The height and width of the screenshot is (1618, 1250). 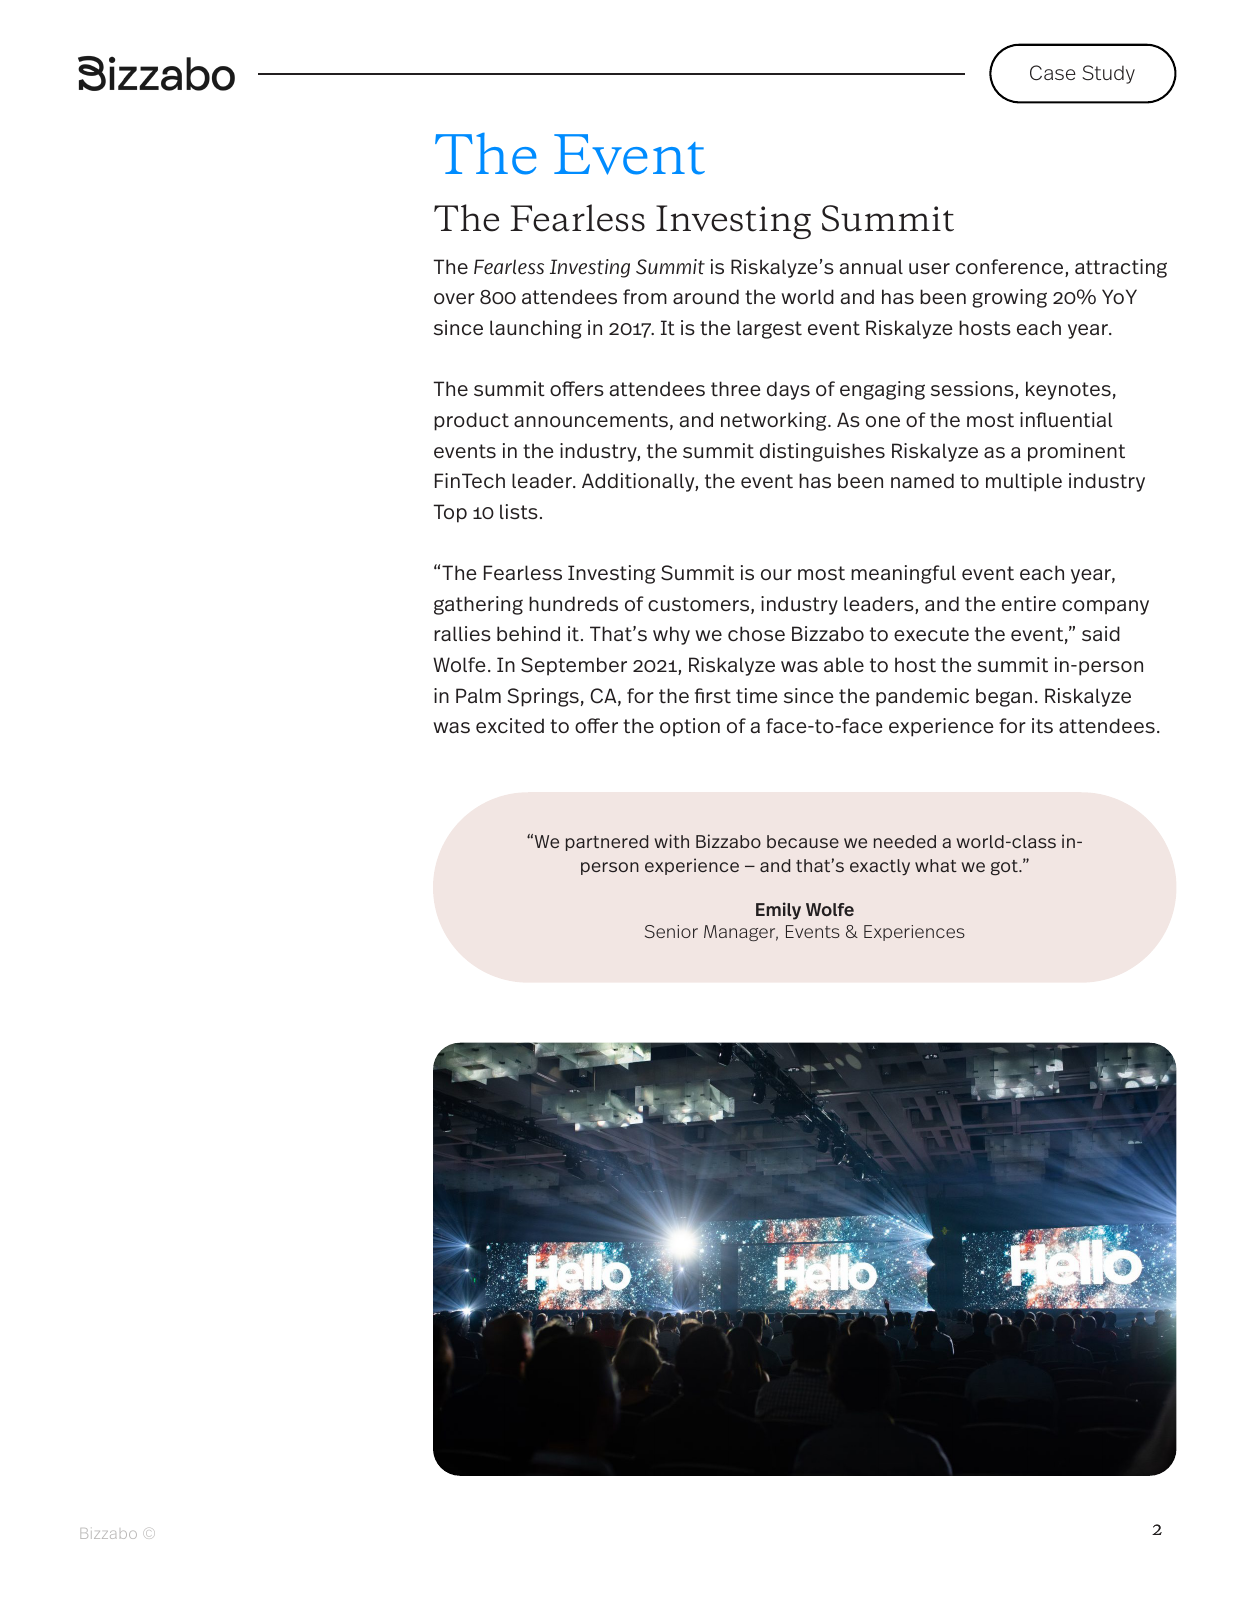 I want to click on partnered, so click(x=607, y=843).
